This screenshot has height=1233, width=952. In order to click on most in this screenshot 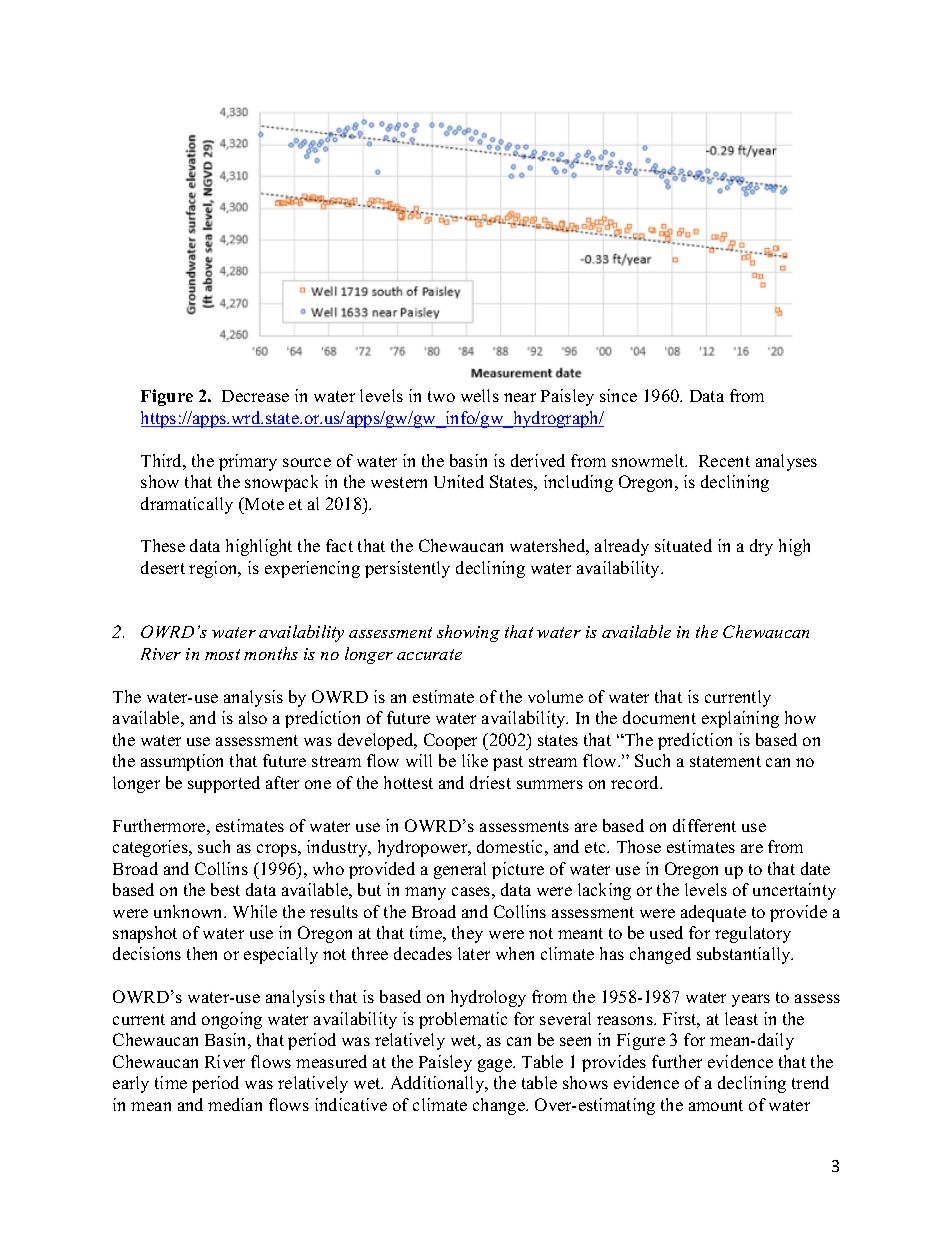, I will do `click(222, 654)`.
